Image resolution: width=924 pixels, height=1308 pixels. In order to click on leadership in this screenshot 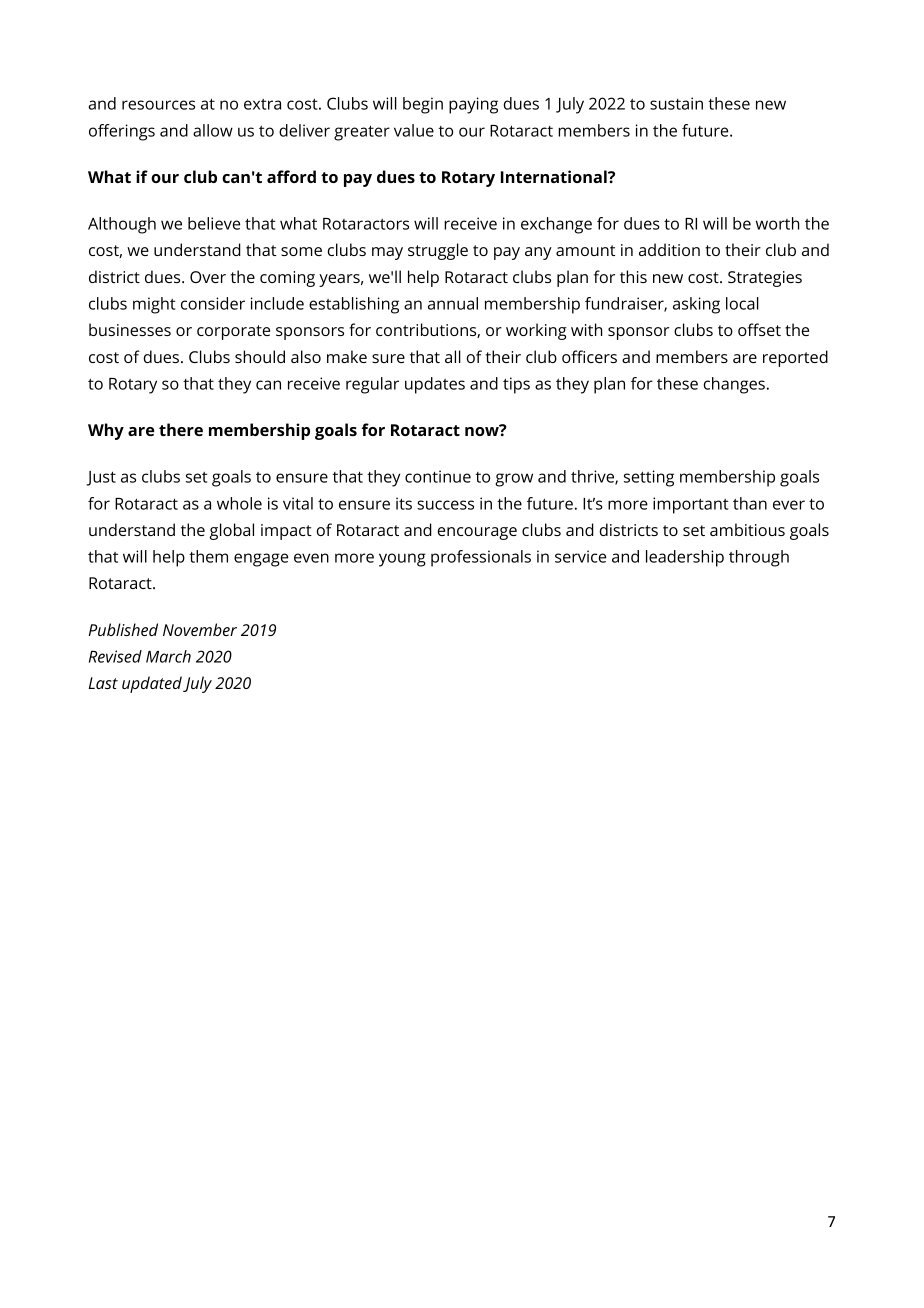, I will do `click(685, 558)`.
